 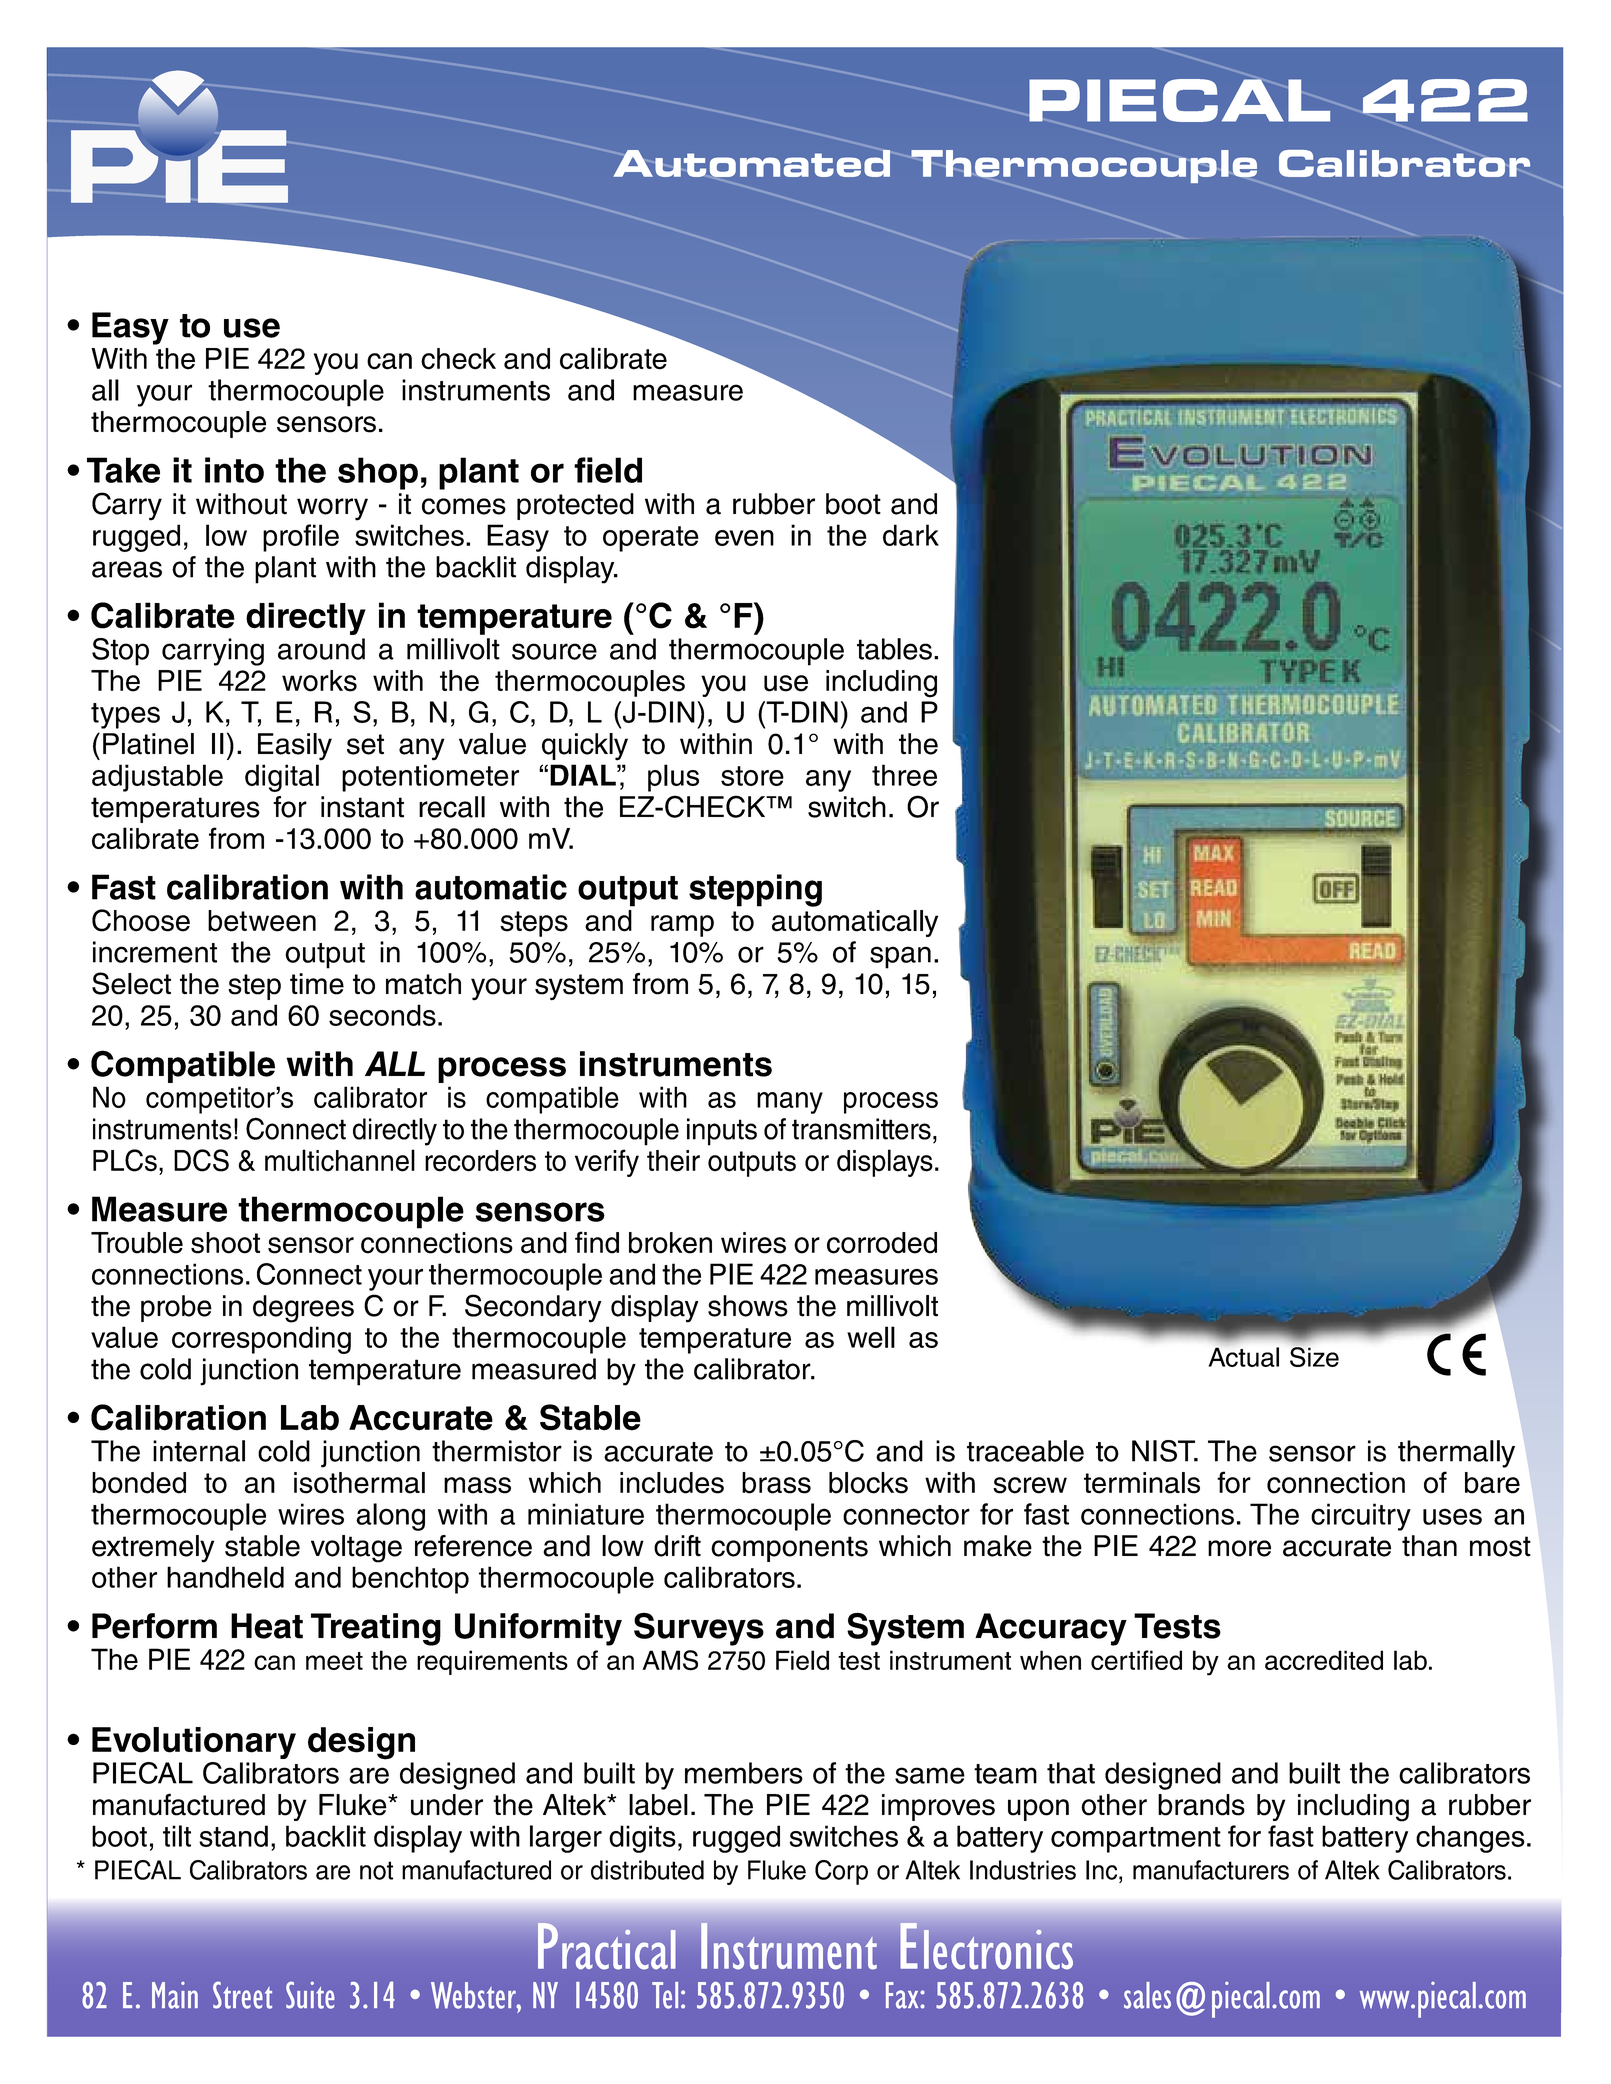 What do you see at coordinates (234, 470) in the image?
I see `into` at bounding box center [234, 470].
